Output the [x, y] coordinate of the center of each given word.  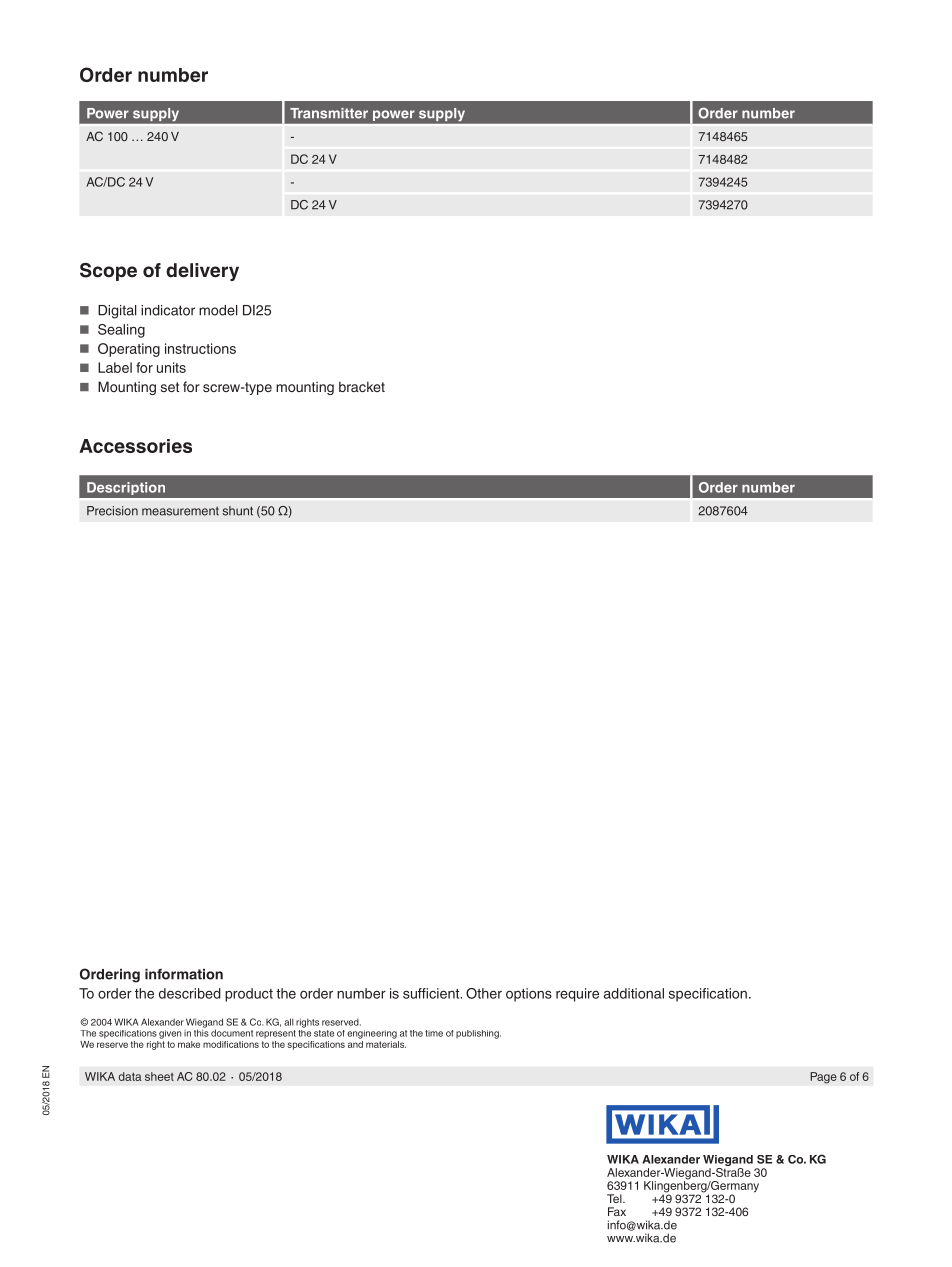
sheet [159, 1076]
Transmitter [329, 113]
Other [484, 993]
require [577, 995]
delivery [202, 272]
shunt [238, 511]
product [249, 995]
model [218, 310]
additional [634, 993]
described [190, 993]
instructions [200, 348]
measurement [180, 511]
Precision [112, 511]
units [171, 367]
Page [823, 1078]
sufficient [432, 993]
